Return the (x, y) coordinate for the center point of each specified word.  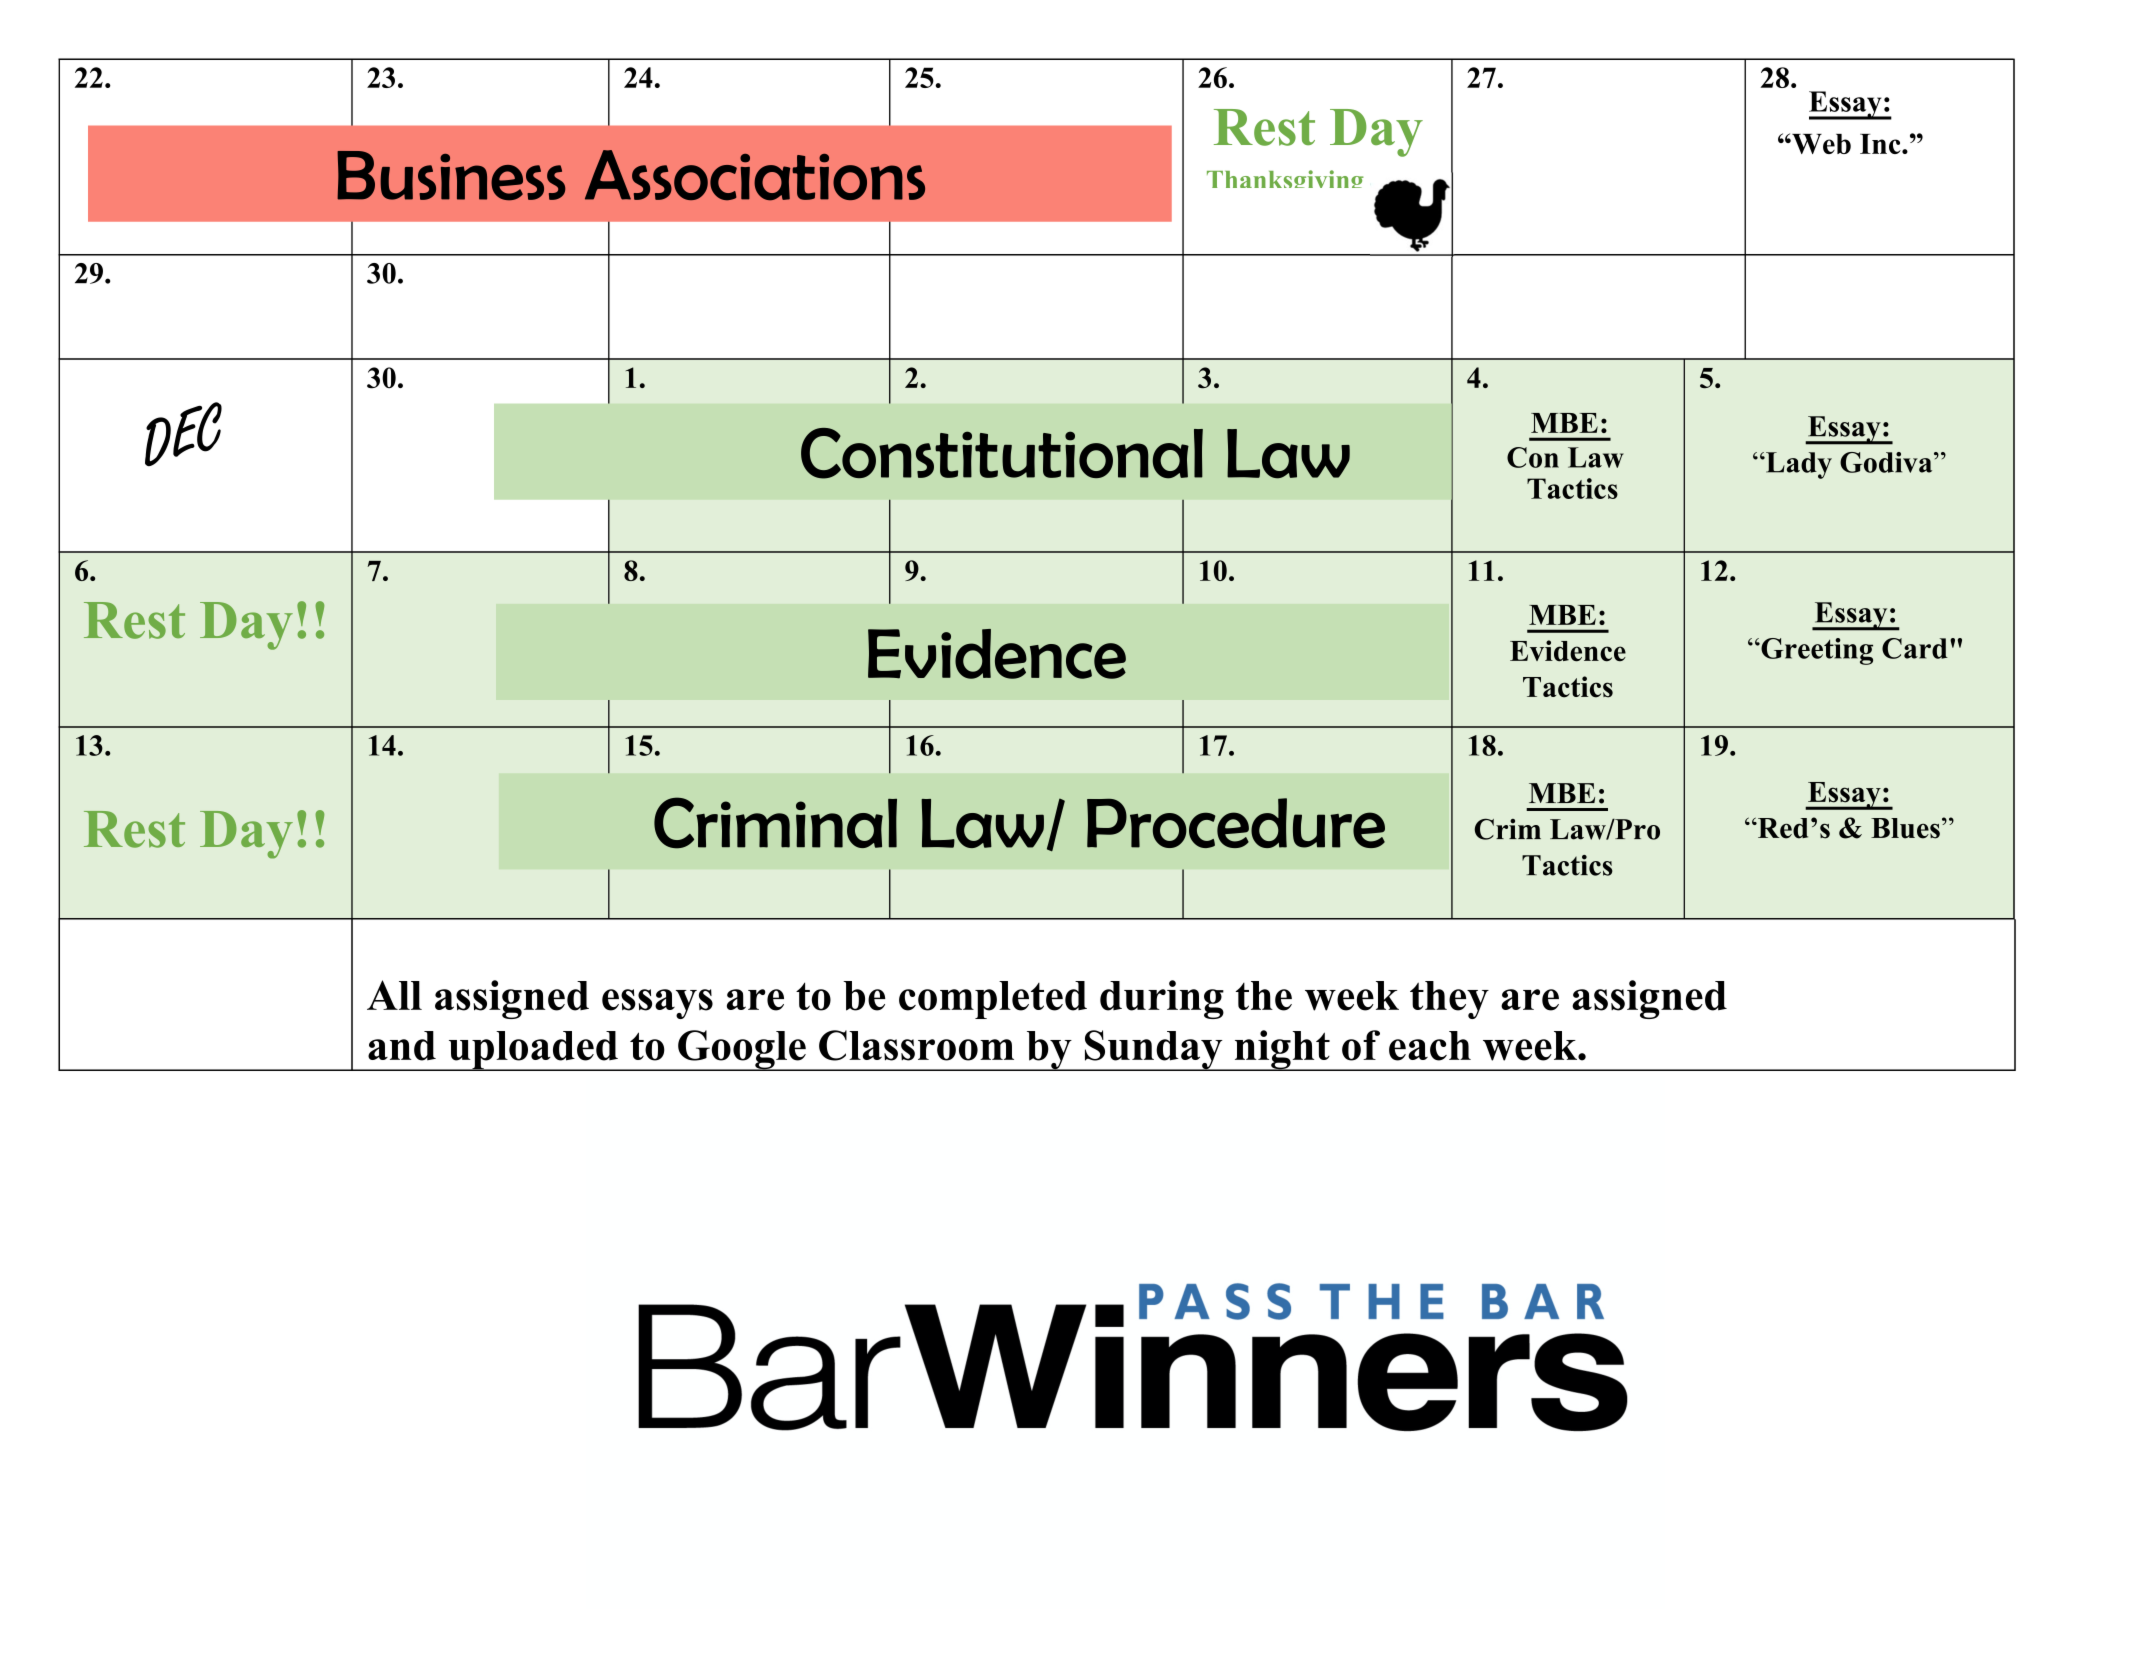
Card (1915, 648)
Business (451, 176)
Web (1820, 144)
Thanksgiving (1285, 179)
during (1162, 999)
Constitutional (1002, 453)
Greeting (1816, 651)
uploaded (533, 1051)
